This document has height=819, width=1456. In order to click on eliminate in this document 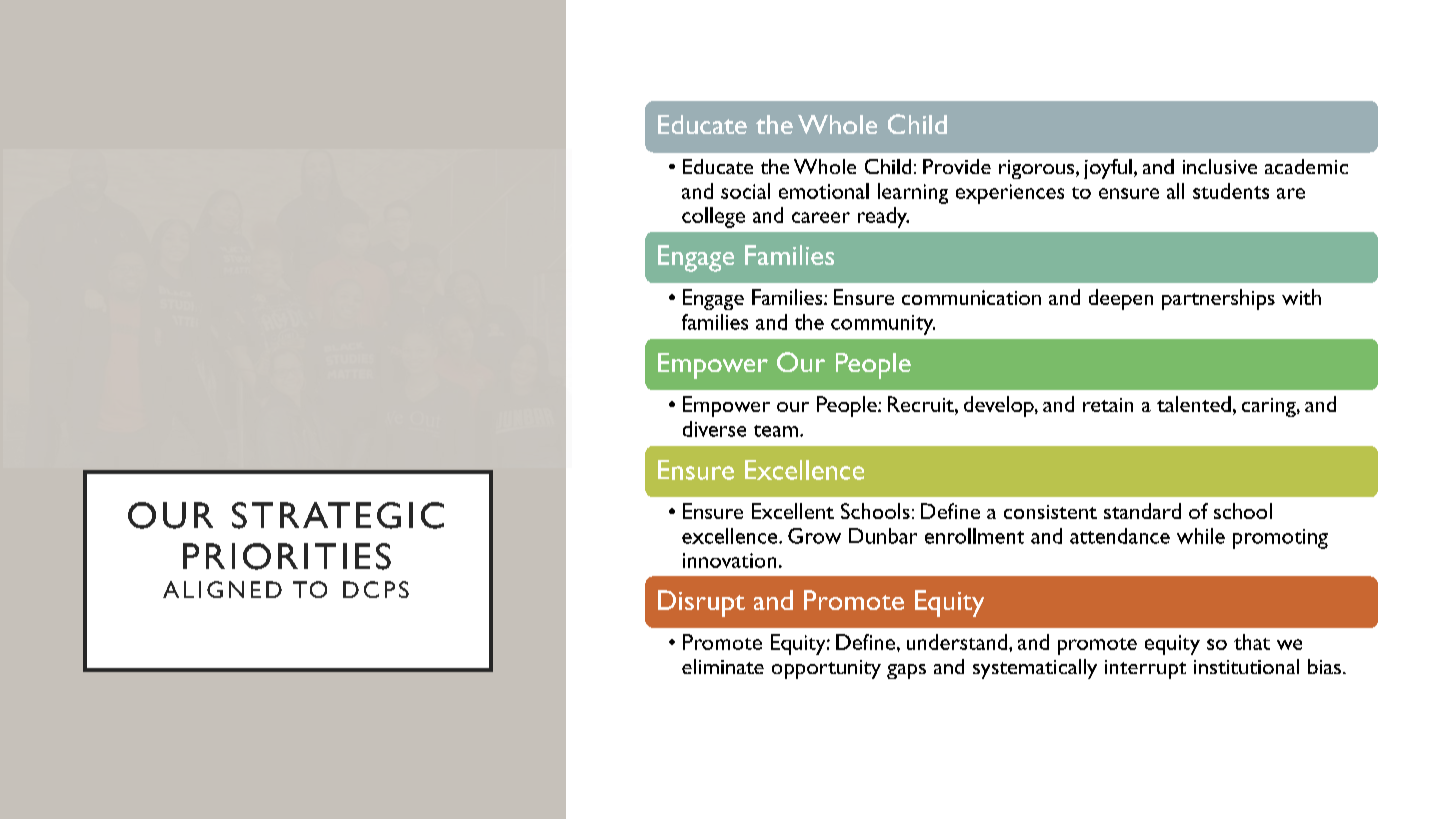, I will do `click(723, 666)`.
